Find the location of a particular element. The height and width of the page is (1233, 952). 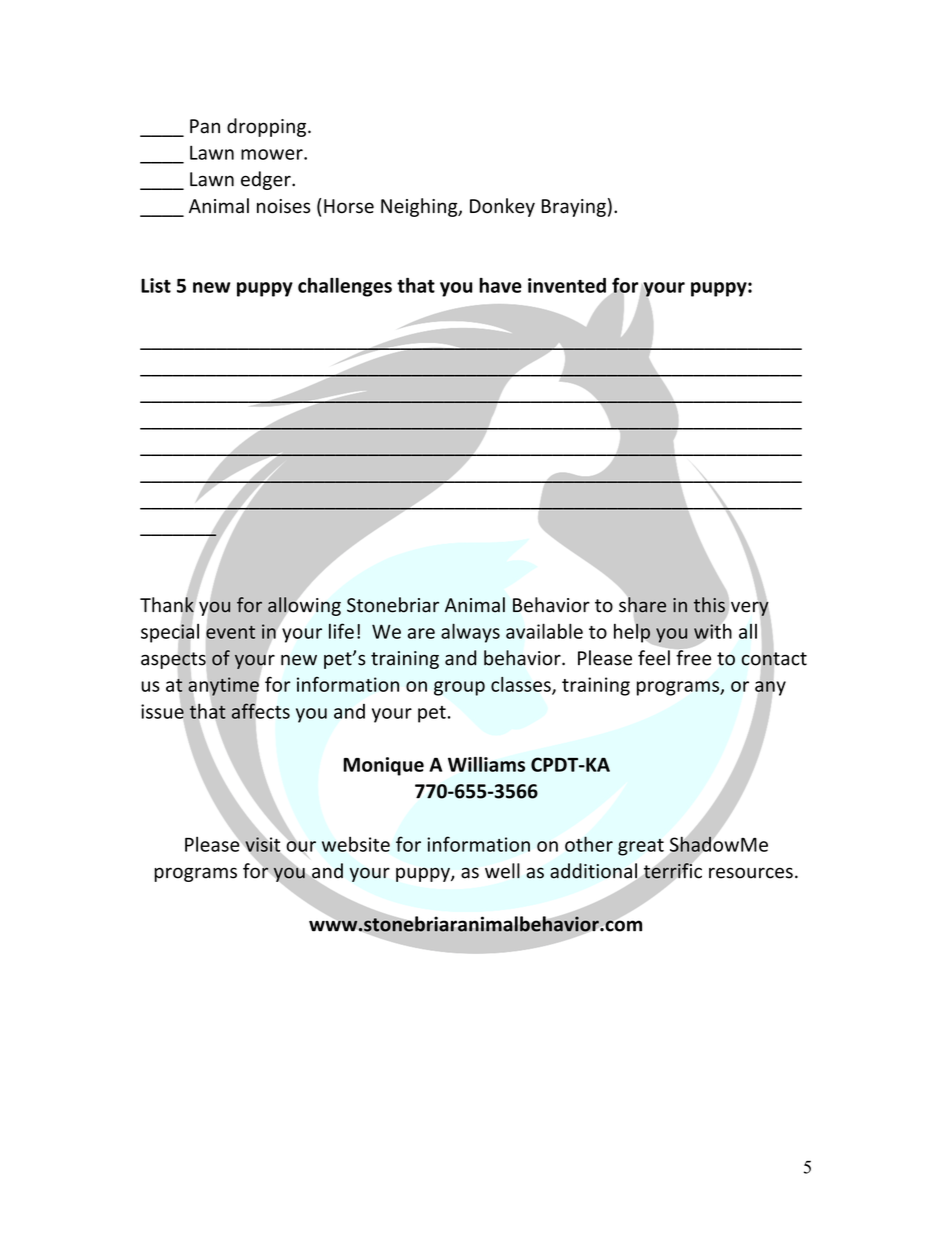

have is located at coordinates (500, 285).
